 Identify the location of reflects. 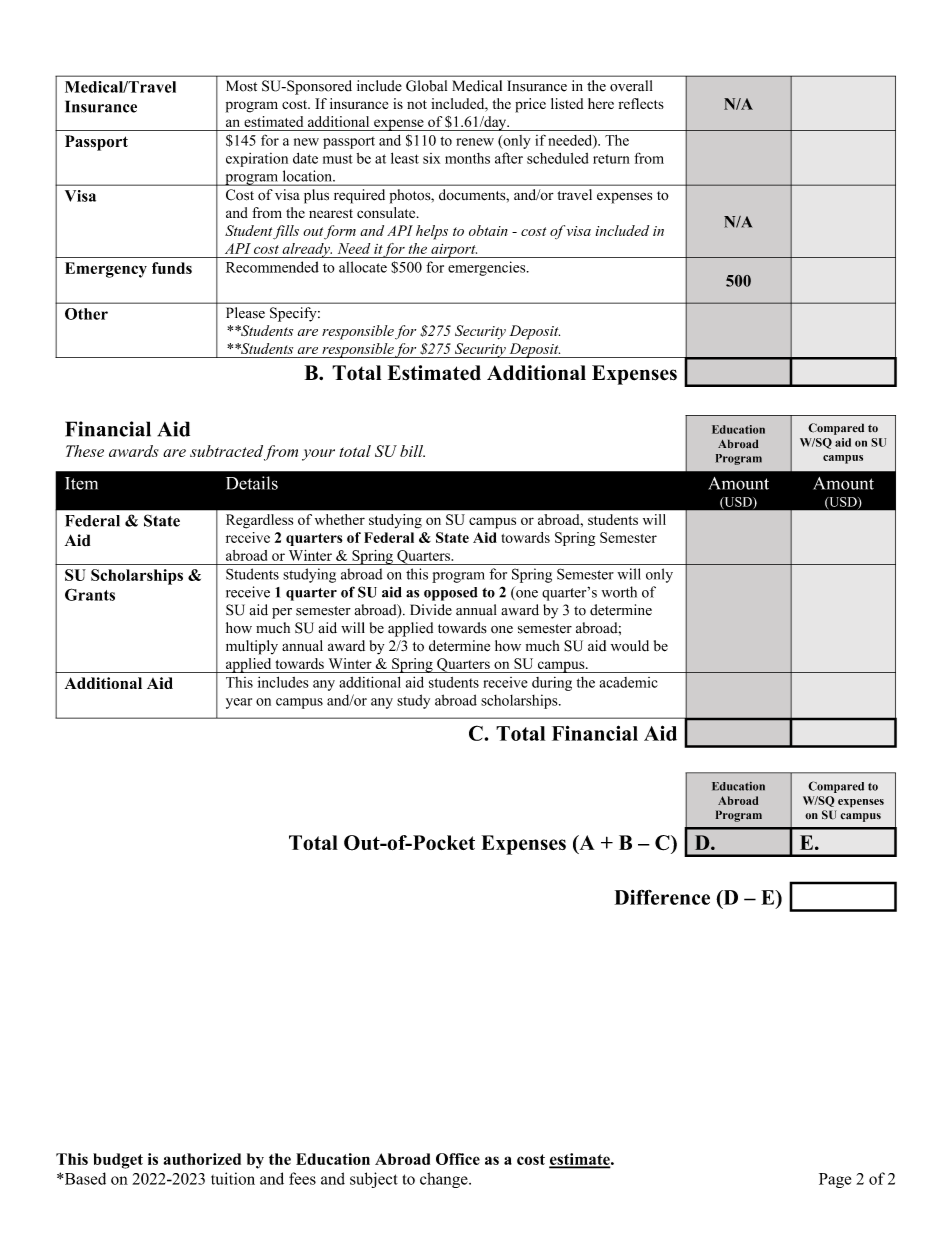
(641, 103).
